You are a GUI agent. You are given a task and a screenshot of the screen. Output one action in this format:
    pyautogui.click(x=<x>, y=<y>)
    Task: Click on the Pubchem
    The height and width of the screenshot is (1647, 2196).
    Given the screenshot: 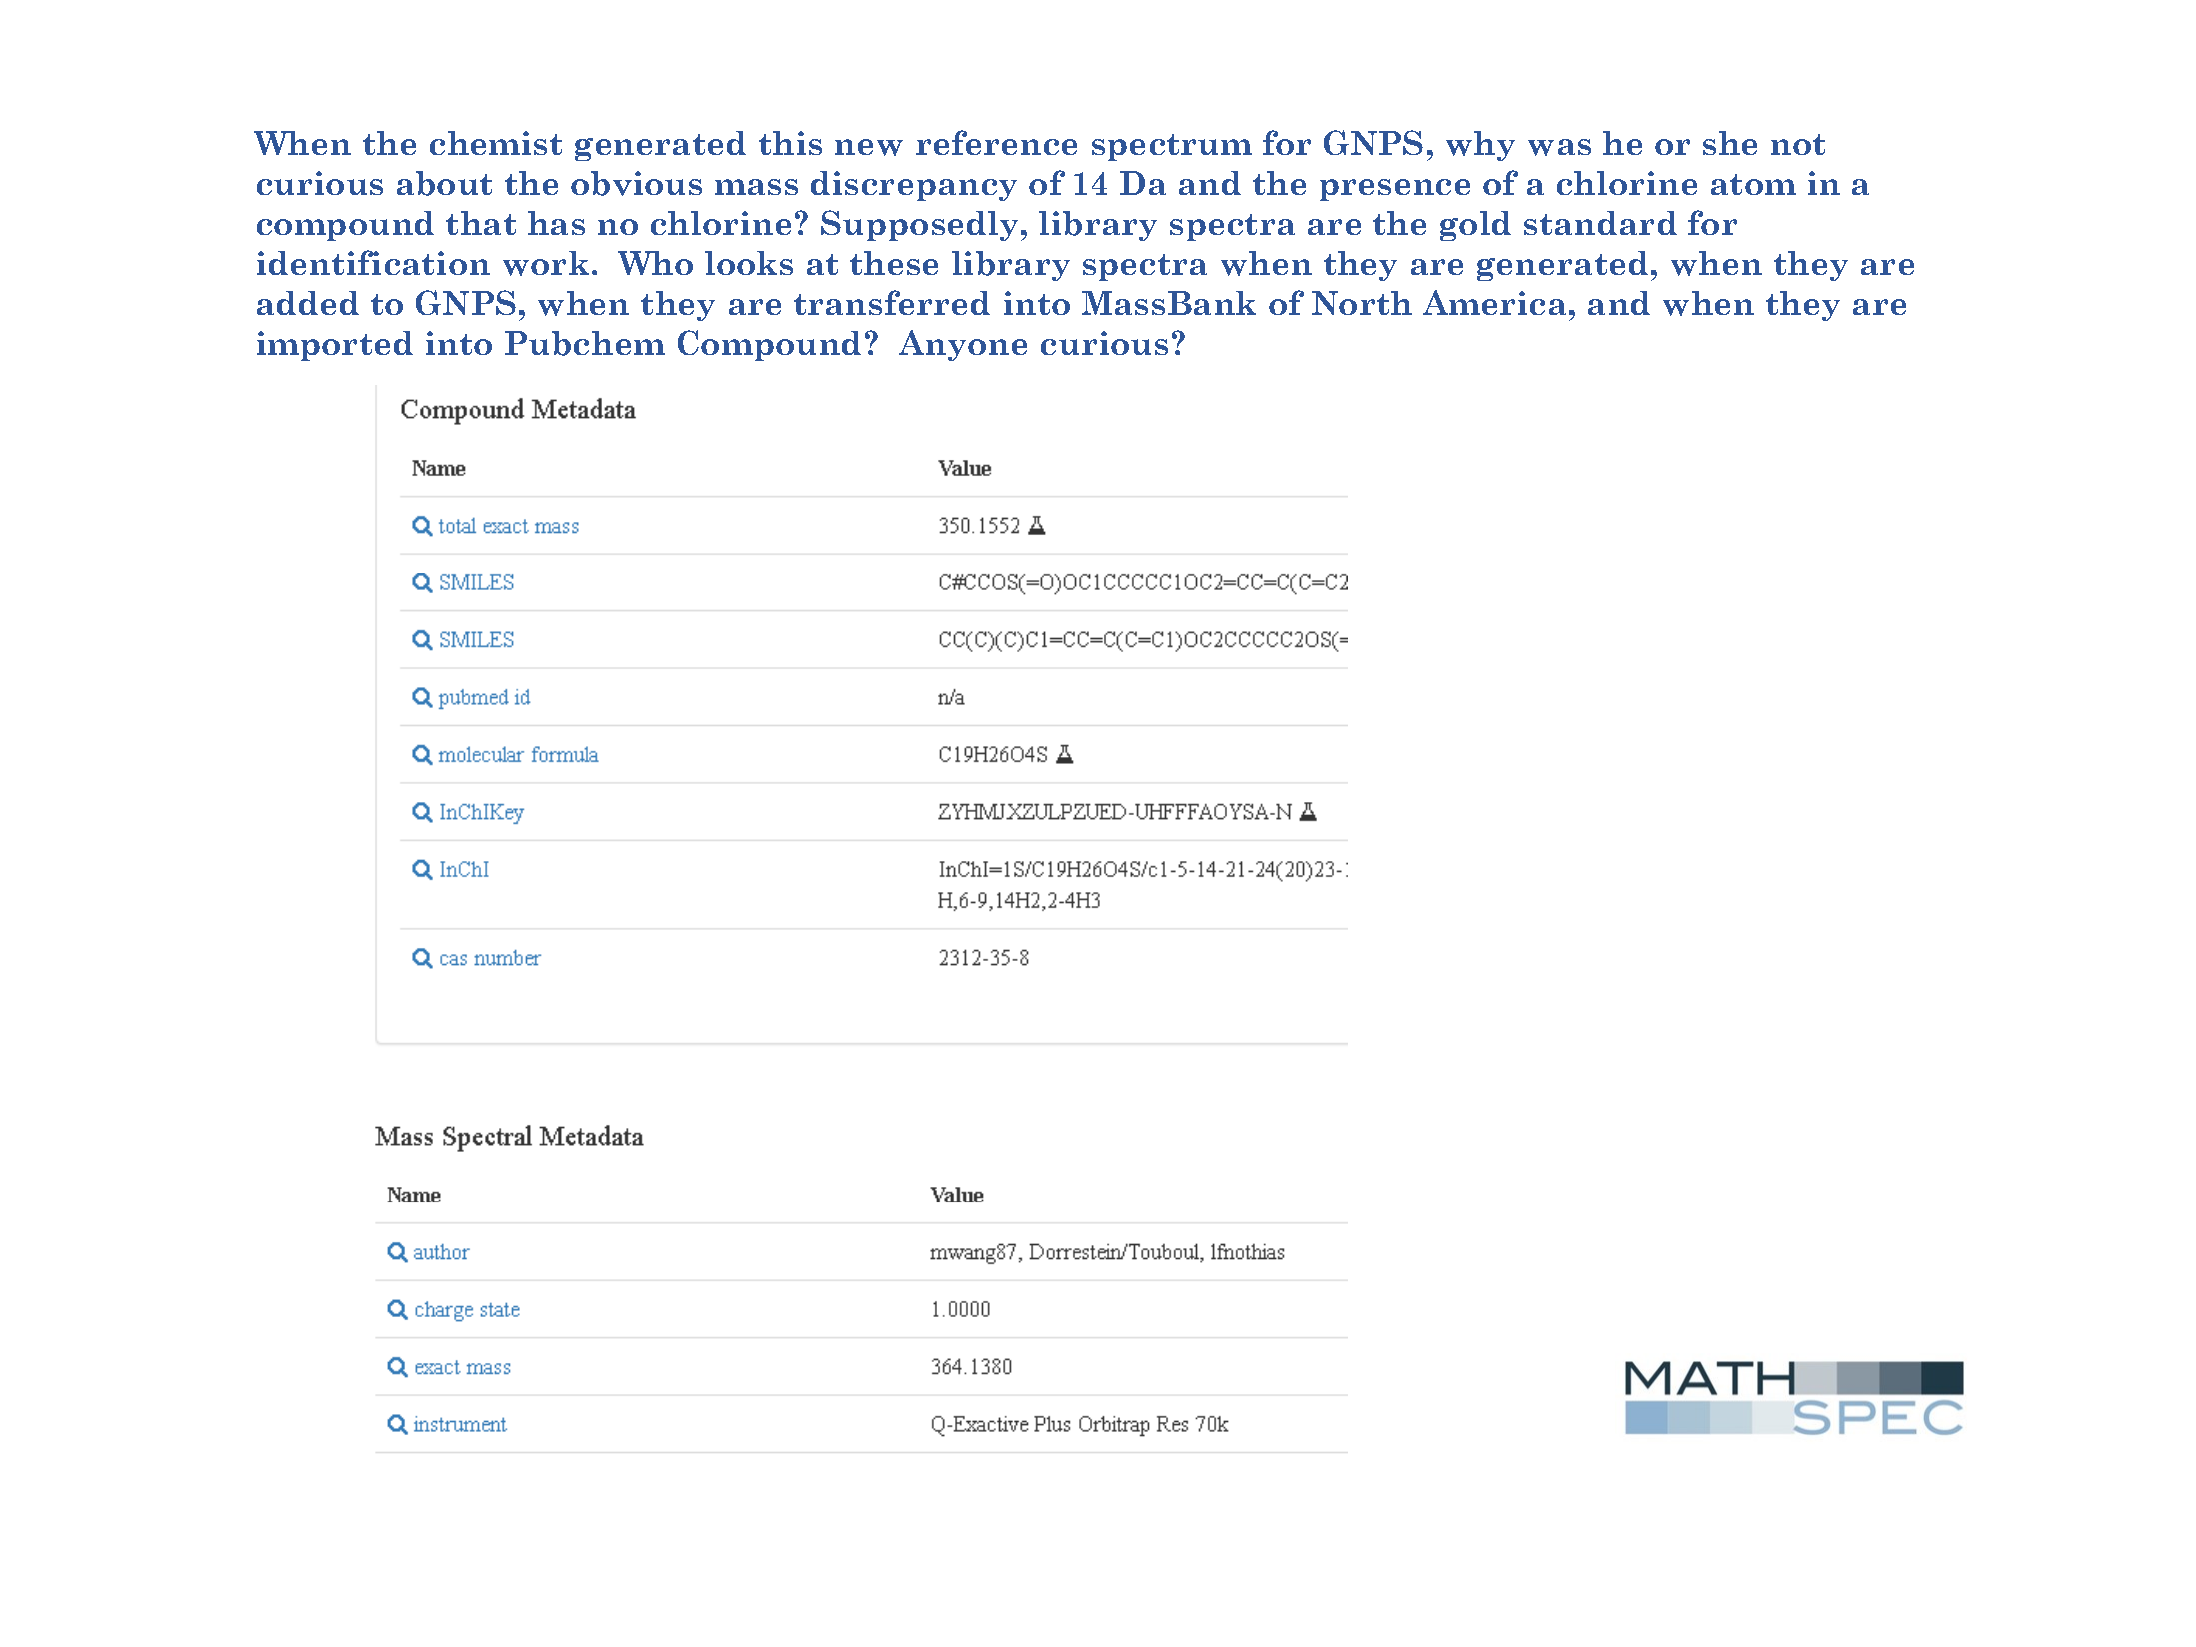 What is the action you would take?
    pyautogui.click(x=585, y=343)
